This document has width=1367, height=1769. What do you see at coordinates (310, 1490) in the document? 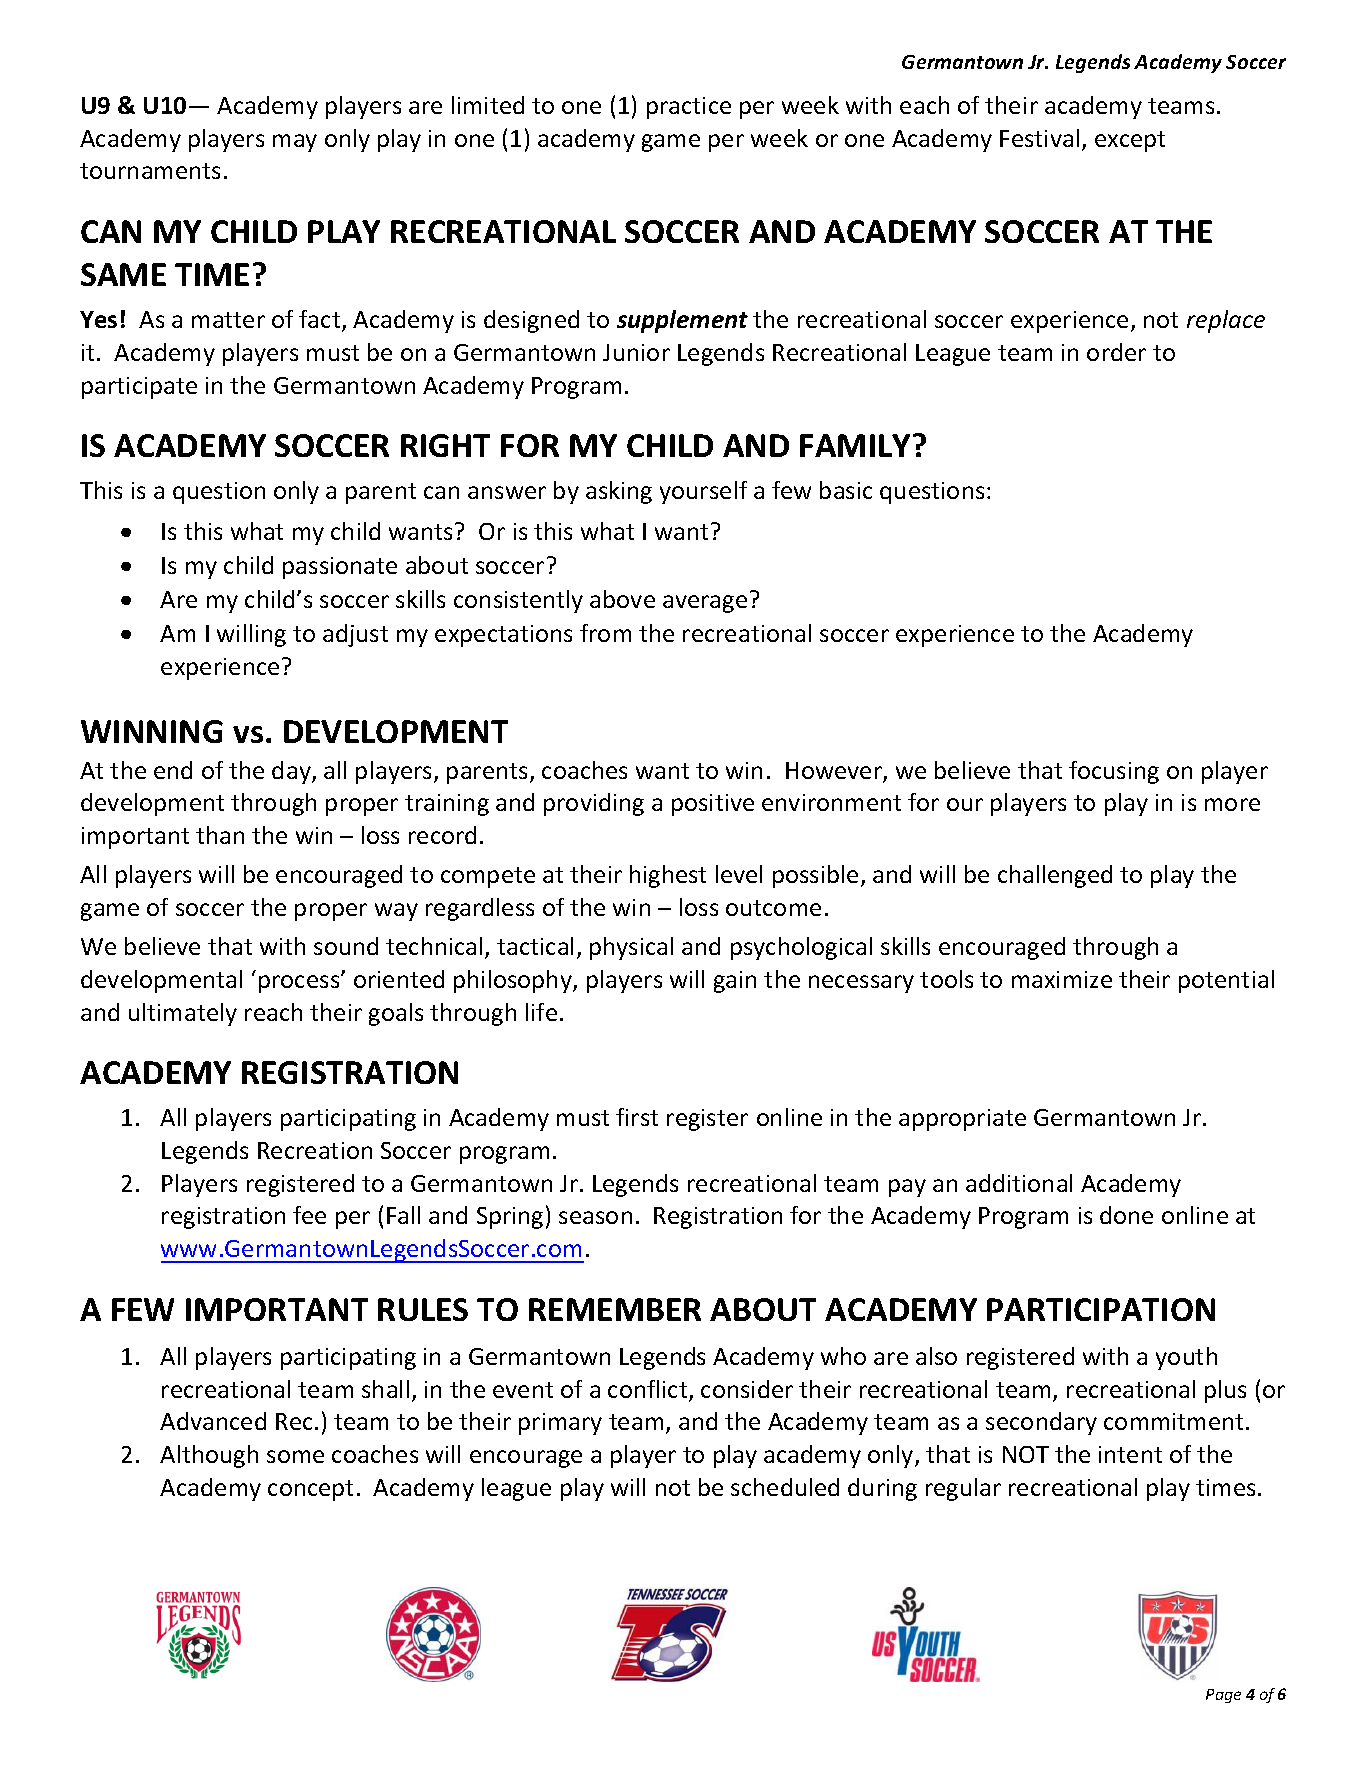
I see `concept` at bounding box center [310, 1490].
